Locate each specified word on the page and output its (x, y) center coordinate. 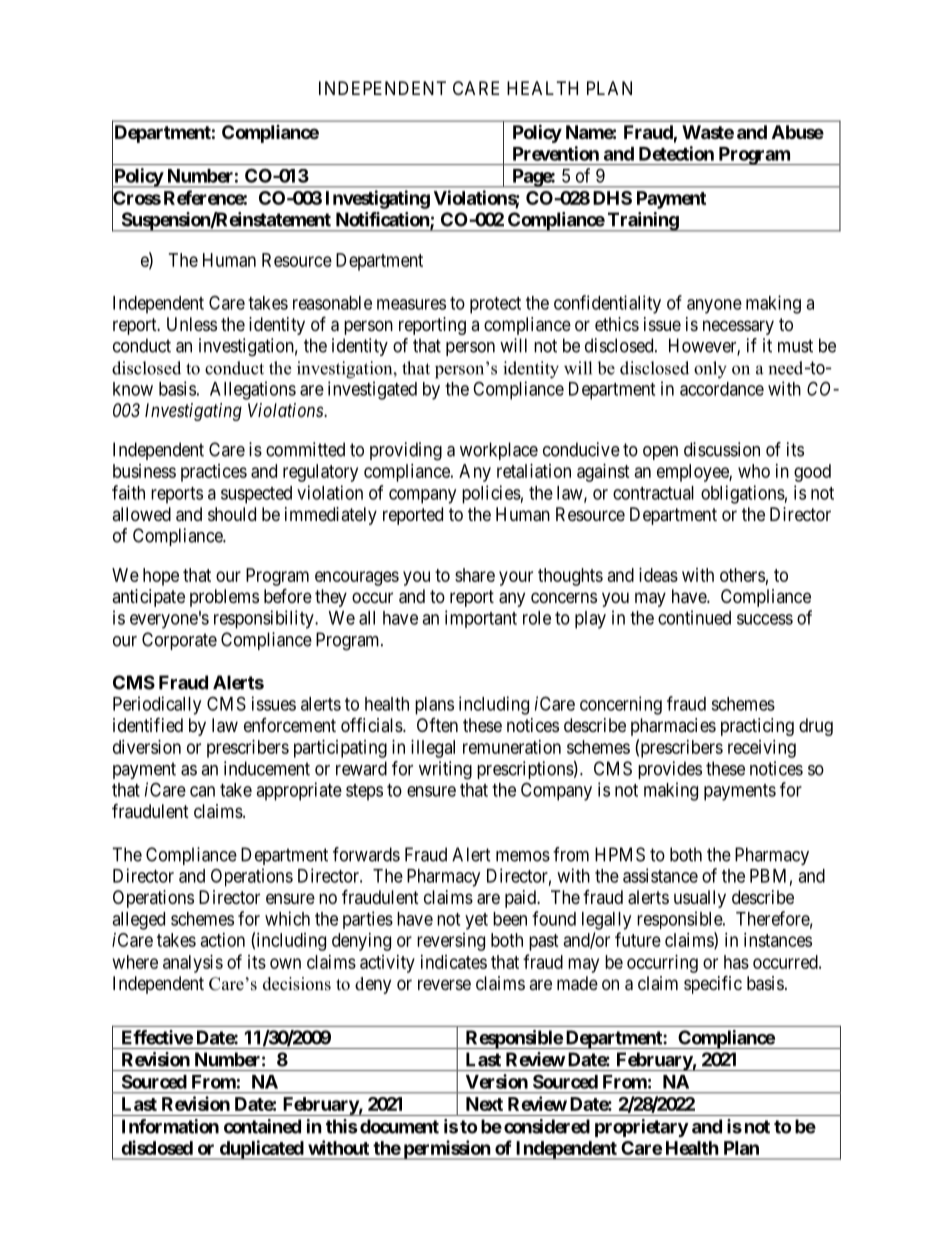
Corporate (179, 641)
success (765, 619)
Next (484, 1104)
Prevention (556, 153)
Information (170, 1126)
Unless (192, 324)
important (481, 619)
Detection (676, 153)
